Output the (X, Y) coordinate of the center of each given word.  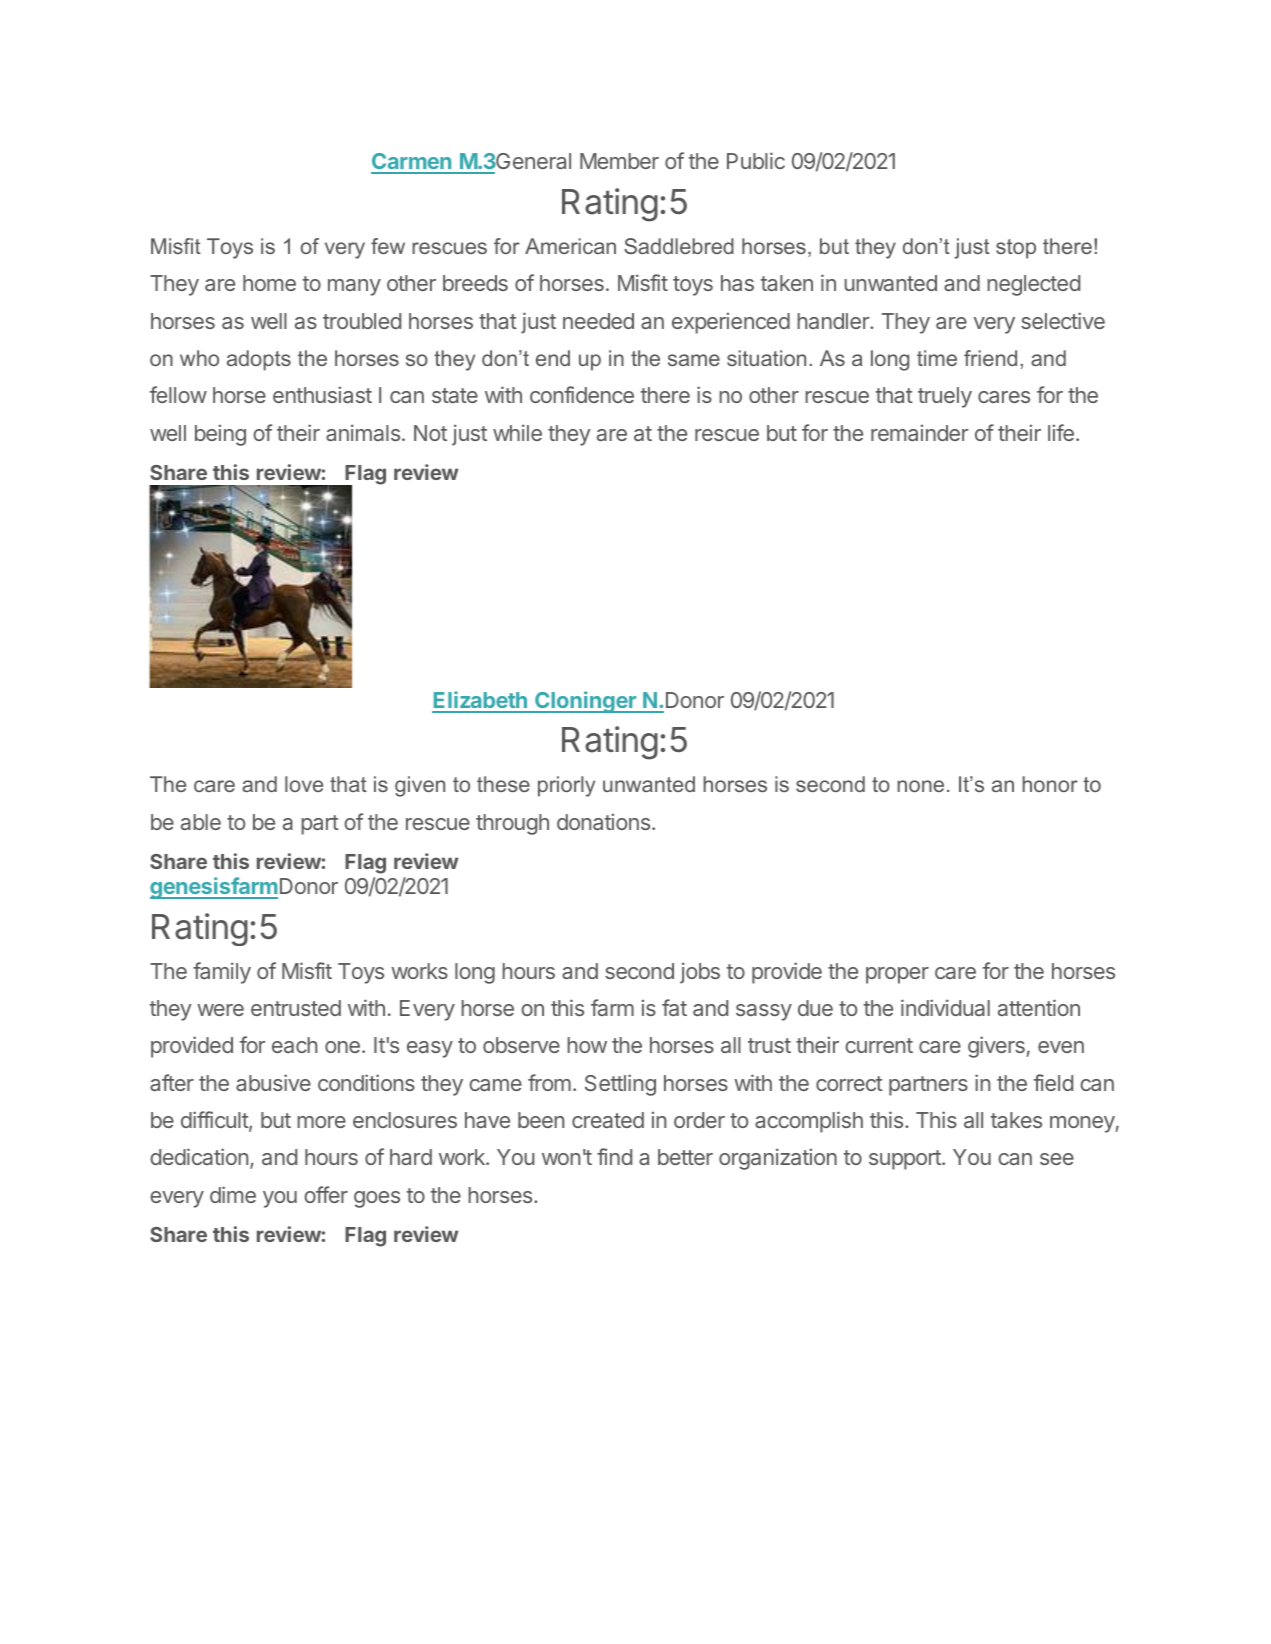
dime (233, 1194)
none (920, 786)
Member (619, 161)
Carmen (412, 163)
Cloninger (585, 702)
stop (1016, 249)
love (304, 784)
